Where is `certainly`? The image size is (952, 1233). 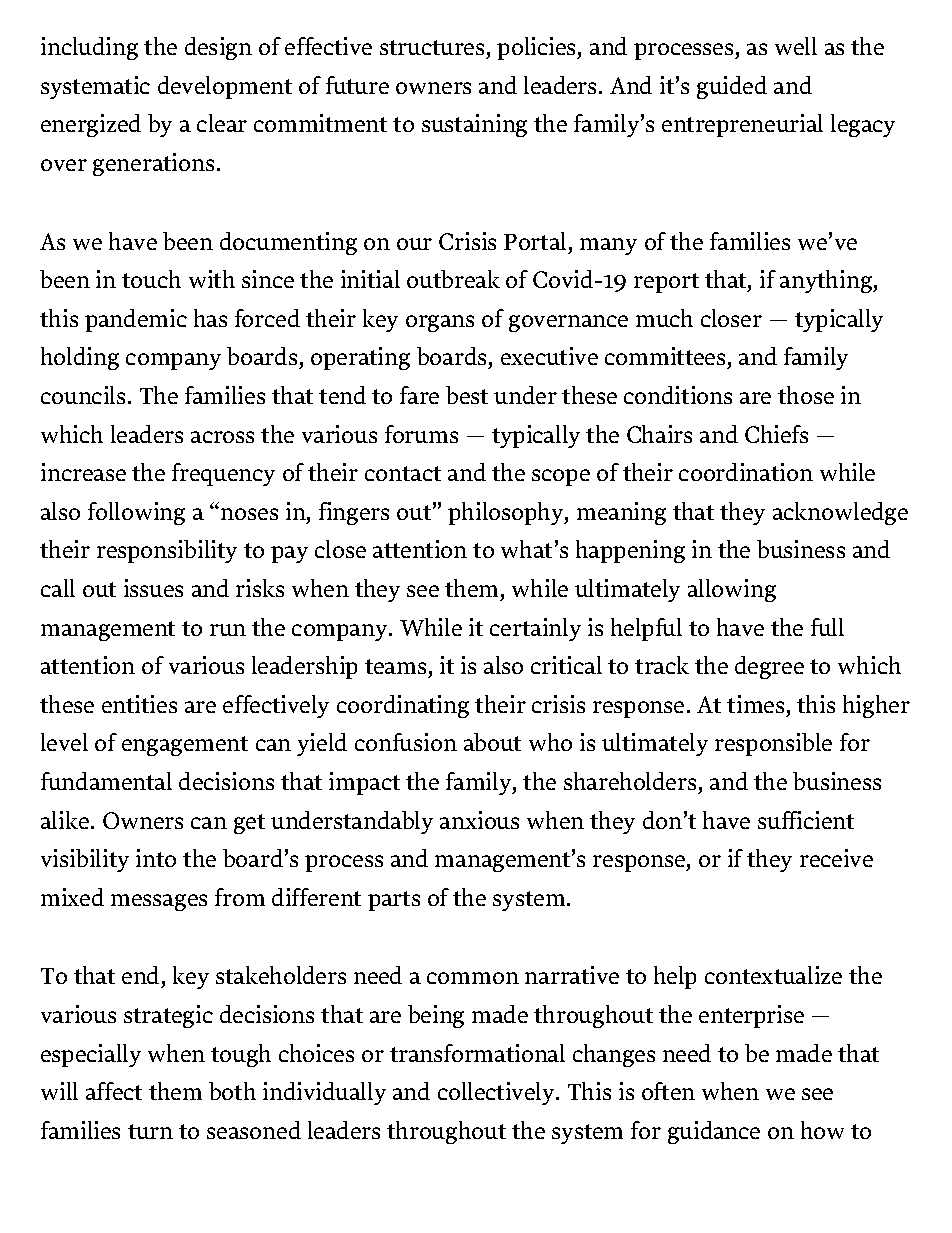
certainly is located at coordinates (535, 629).
